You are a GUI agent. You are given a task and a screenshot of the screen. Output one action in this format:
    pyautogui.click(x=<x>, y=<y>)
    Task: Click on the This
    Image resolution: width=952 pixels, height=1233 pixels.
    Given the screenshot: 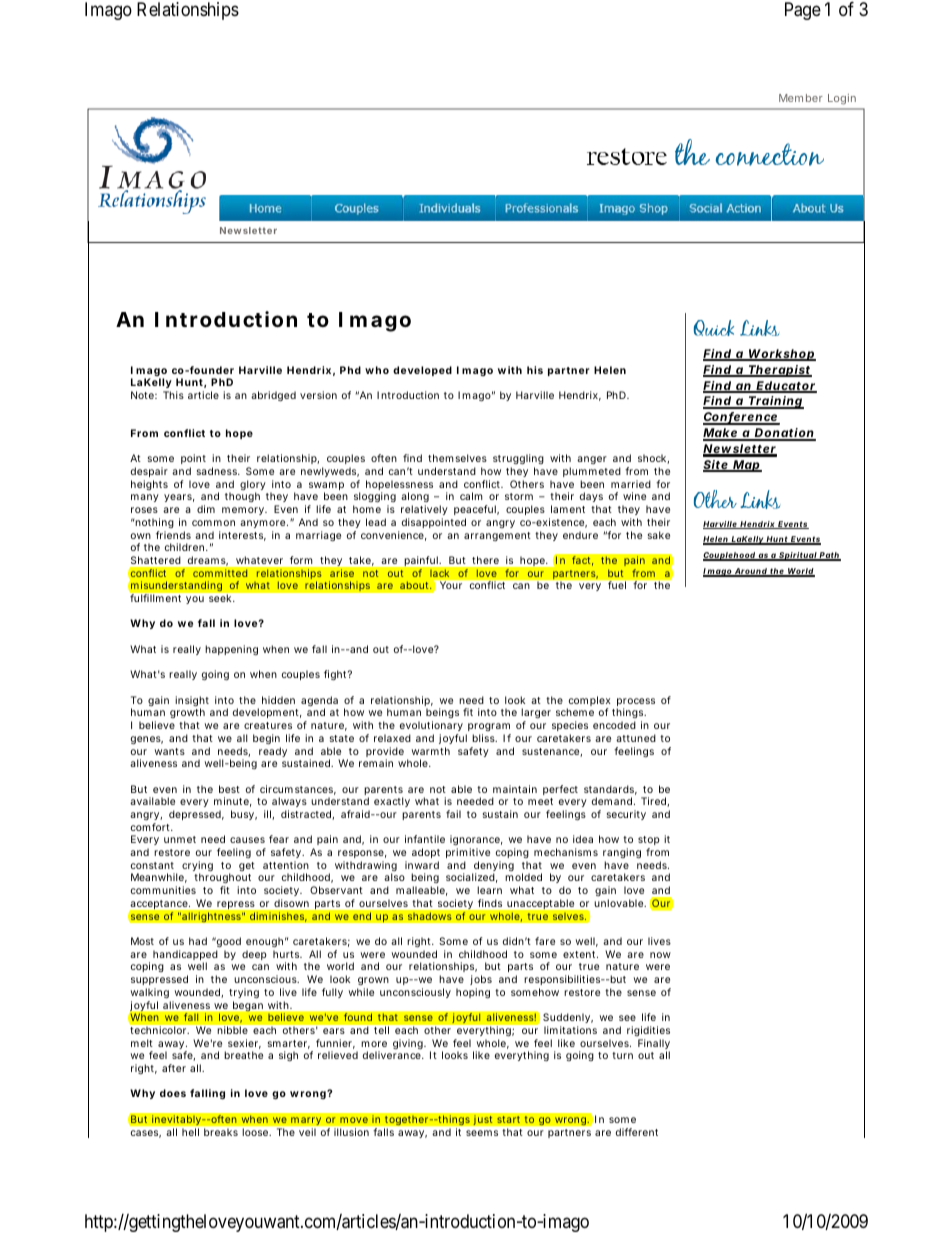 What is the action you would take?
    pyautogui.click(x=173, y=395)
